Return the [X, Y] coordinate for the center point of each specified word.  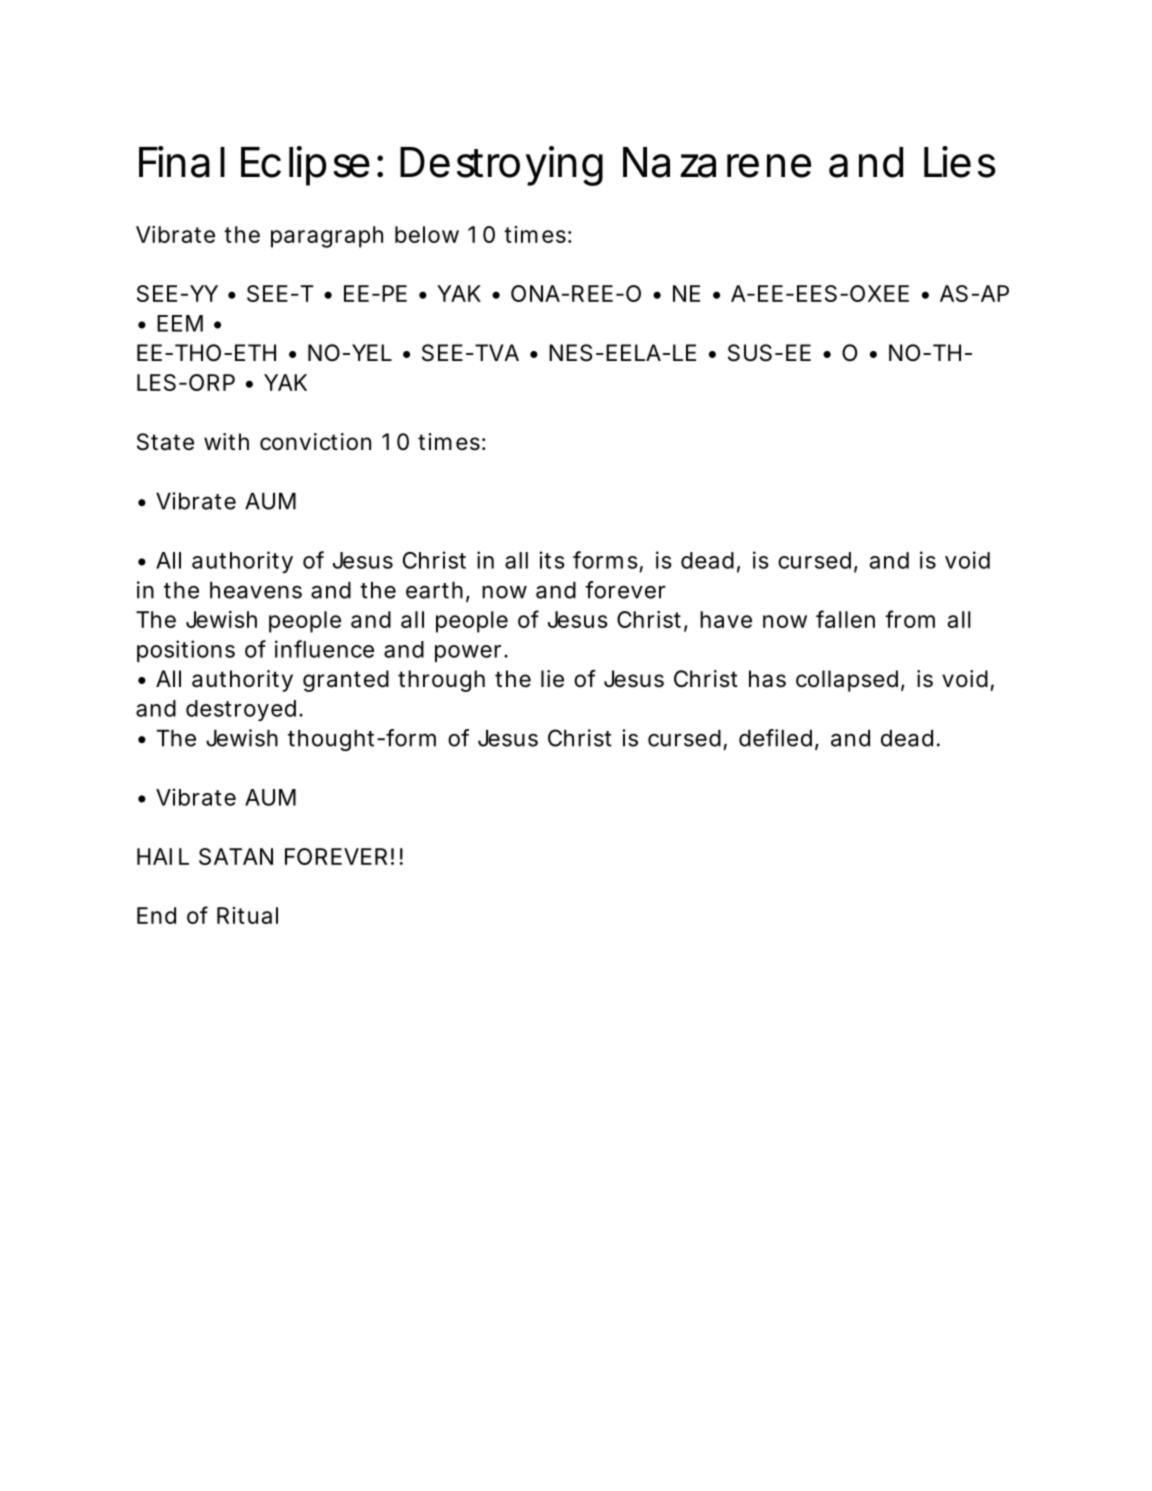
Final [182, 162]
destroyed [241, 710]
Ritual [247, 915]
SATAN [236, 856]
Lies [960, 162]
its [552, 560]
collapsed [847, 681]
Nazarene [717, 162]
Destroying [501, 166]
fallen [845, 619]
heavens [256, 590]
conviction [315, 442]
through [441, 681]
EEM [180, 323]
